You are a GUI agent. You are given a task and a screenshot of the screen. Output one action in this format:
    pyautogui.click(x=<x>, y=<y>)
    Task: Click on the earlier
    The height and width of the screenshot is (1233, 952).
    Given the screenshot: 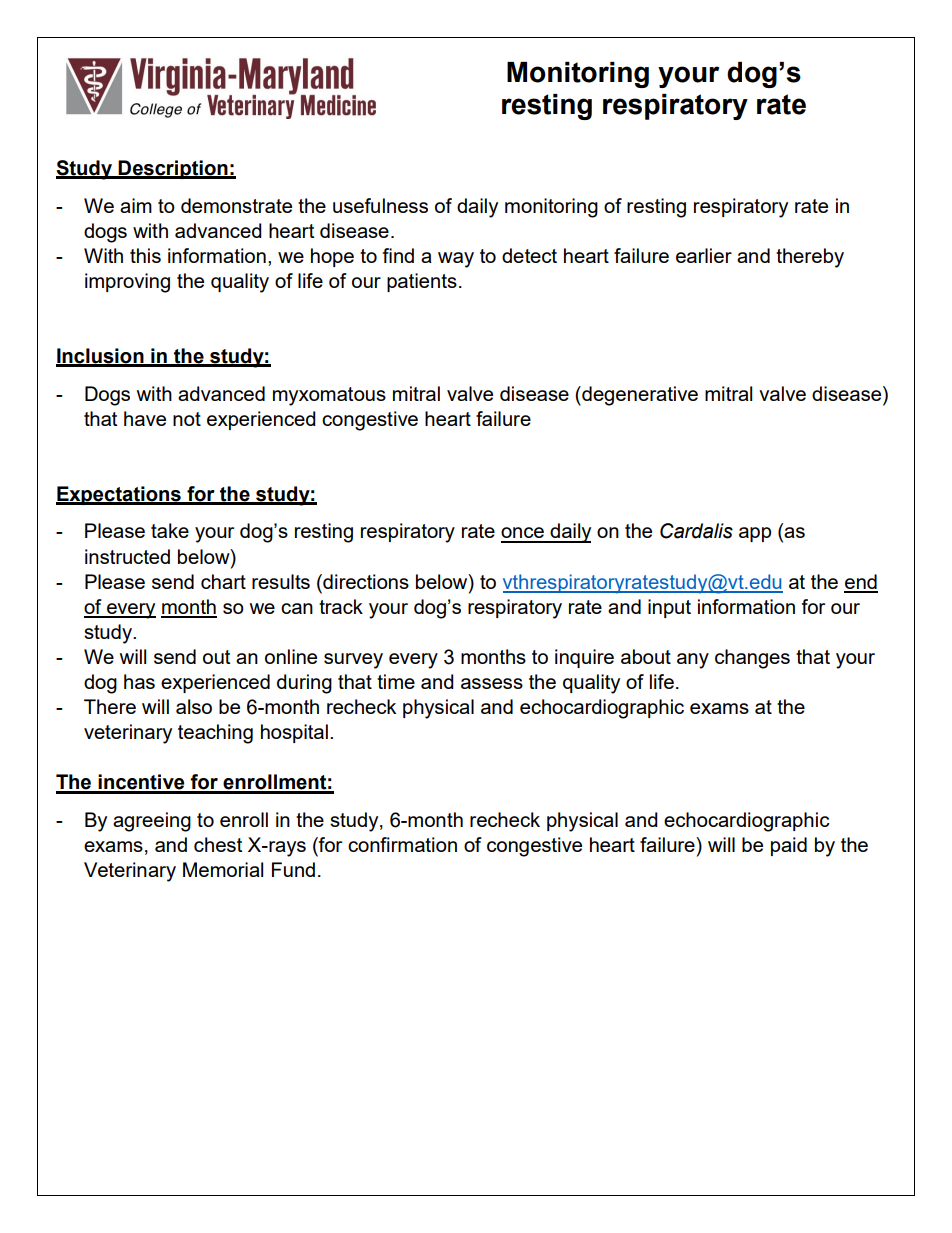 What is the action you would take?
    pyautogui.click(x=704, y=255)
